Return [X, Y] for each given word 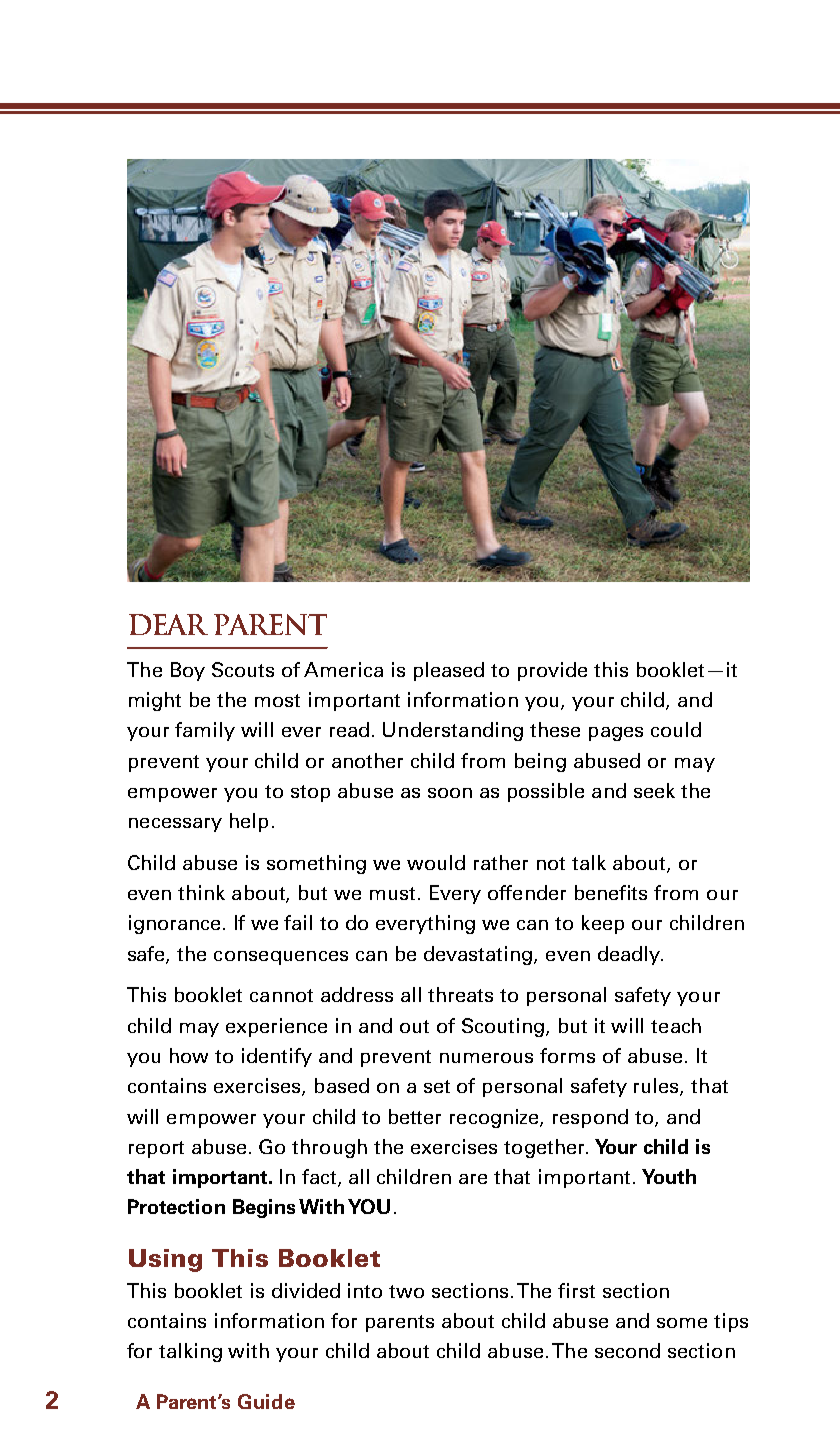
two [406, 1291]
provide [552, 671]
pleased [449, 671]
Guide [266, 1401]
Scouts [243, 669]
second [627, 1350]
